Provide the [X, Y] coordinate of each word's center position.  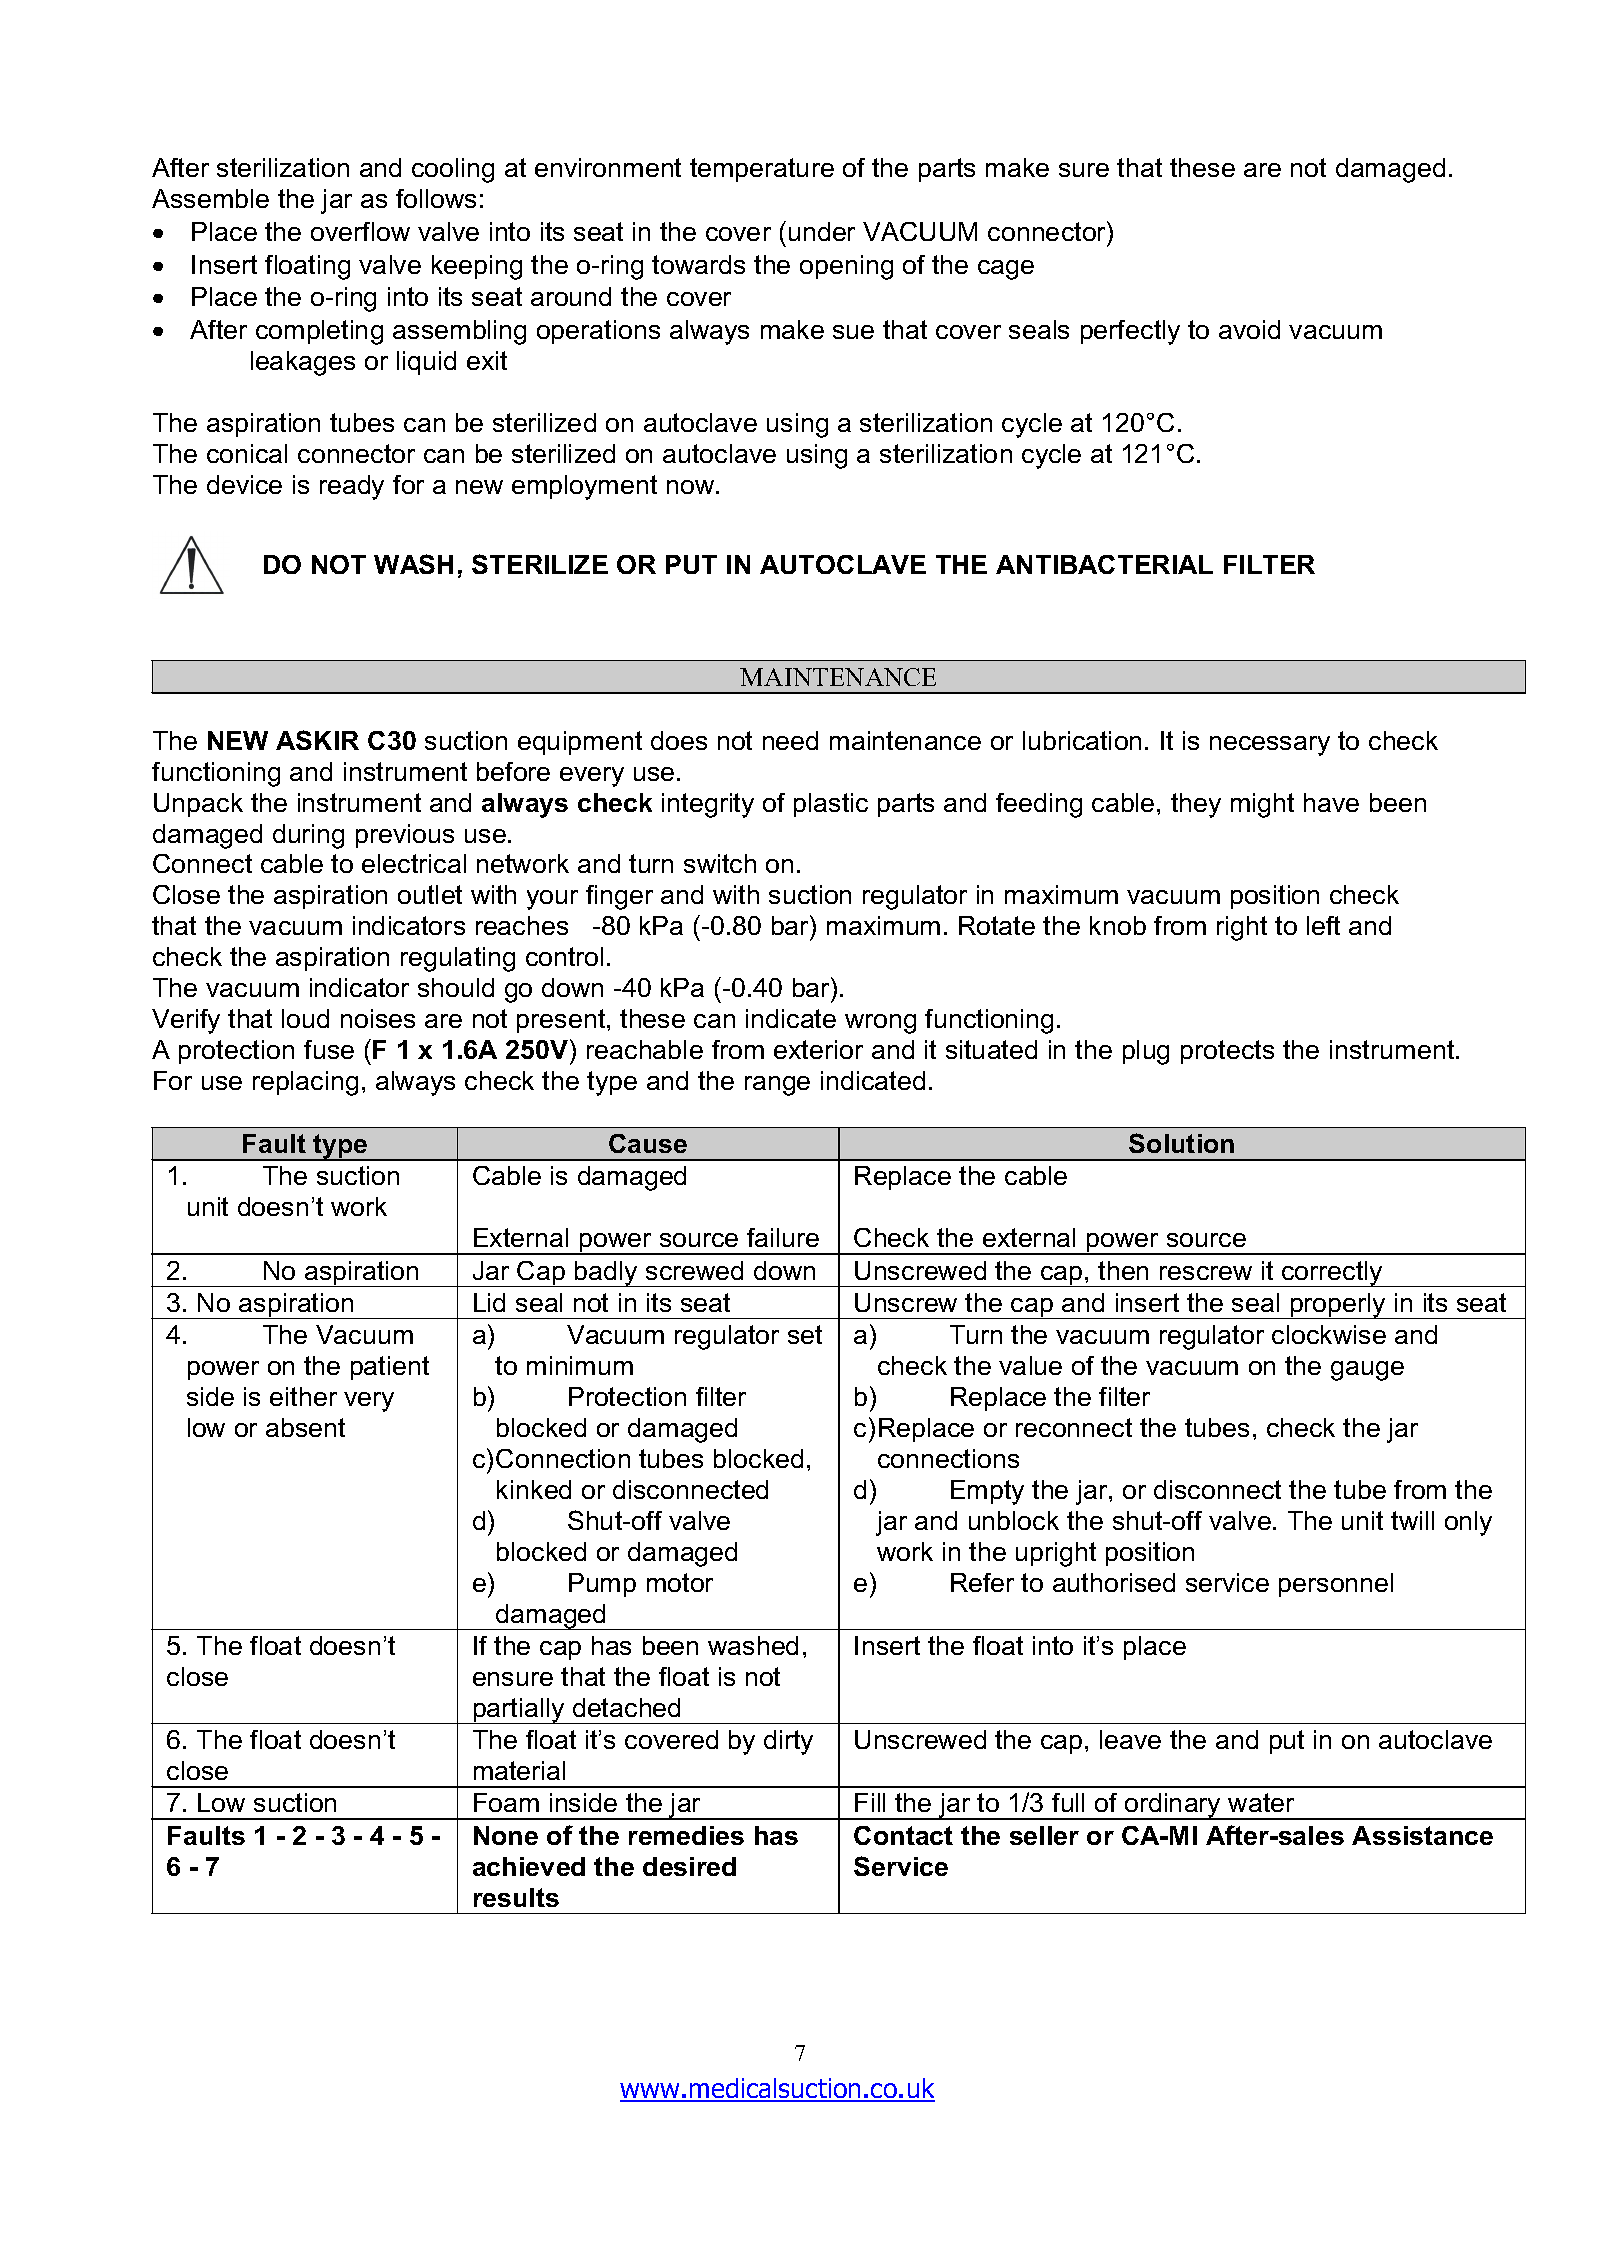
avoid [1249, 329]
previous [405, 836]
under [822, 231]
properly [1338, 1306]
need [790, 740]
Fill [870, 1802]
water [1261, 1802]
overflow [360, 231]
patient [390, 1368]
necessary [1270, 746]
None [506, 1835]
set [805, 1334]
